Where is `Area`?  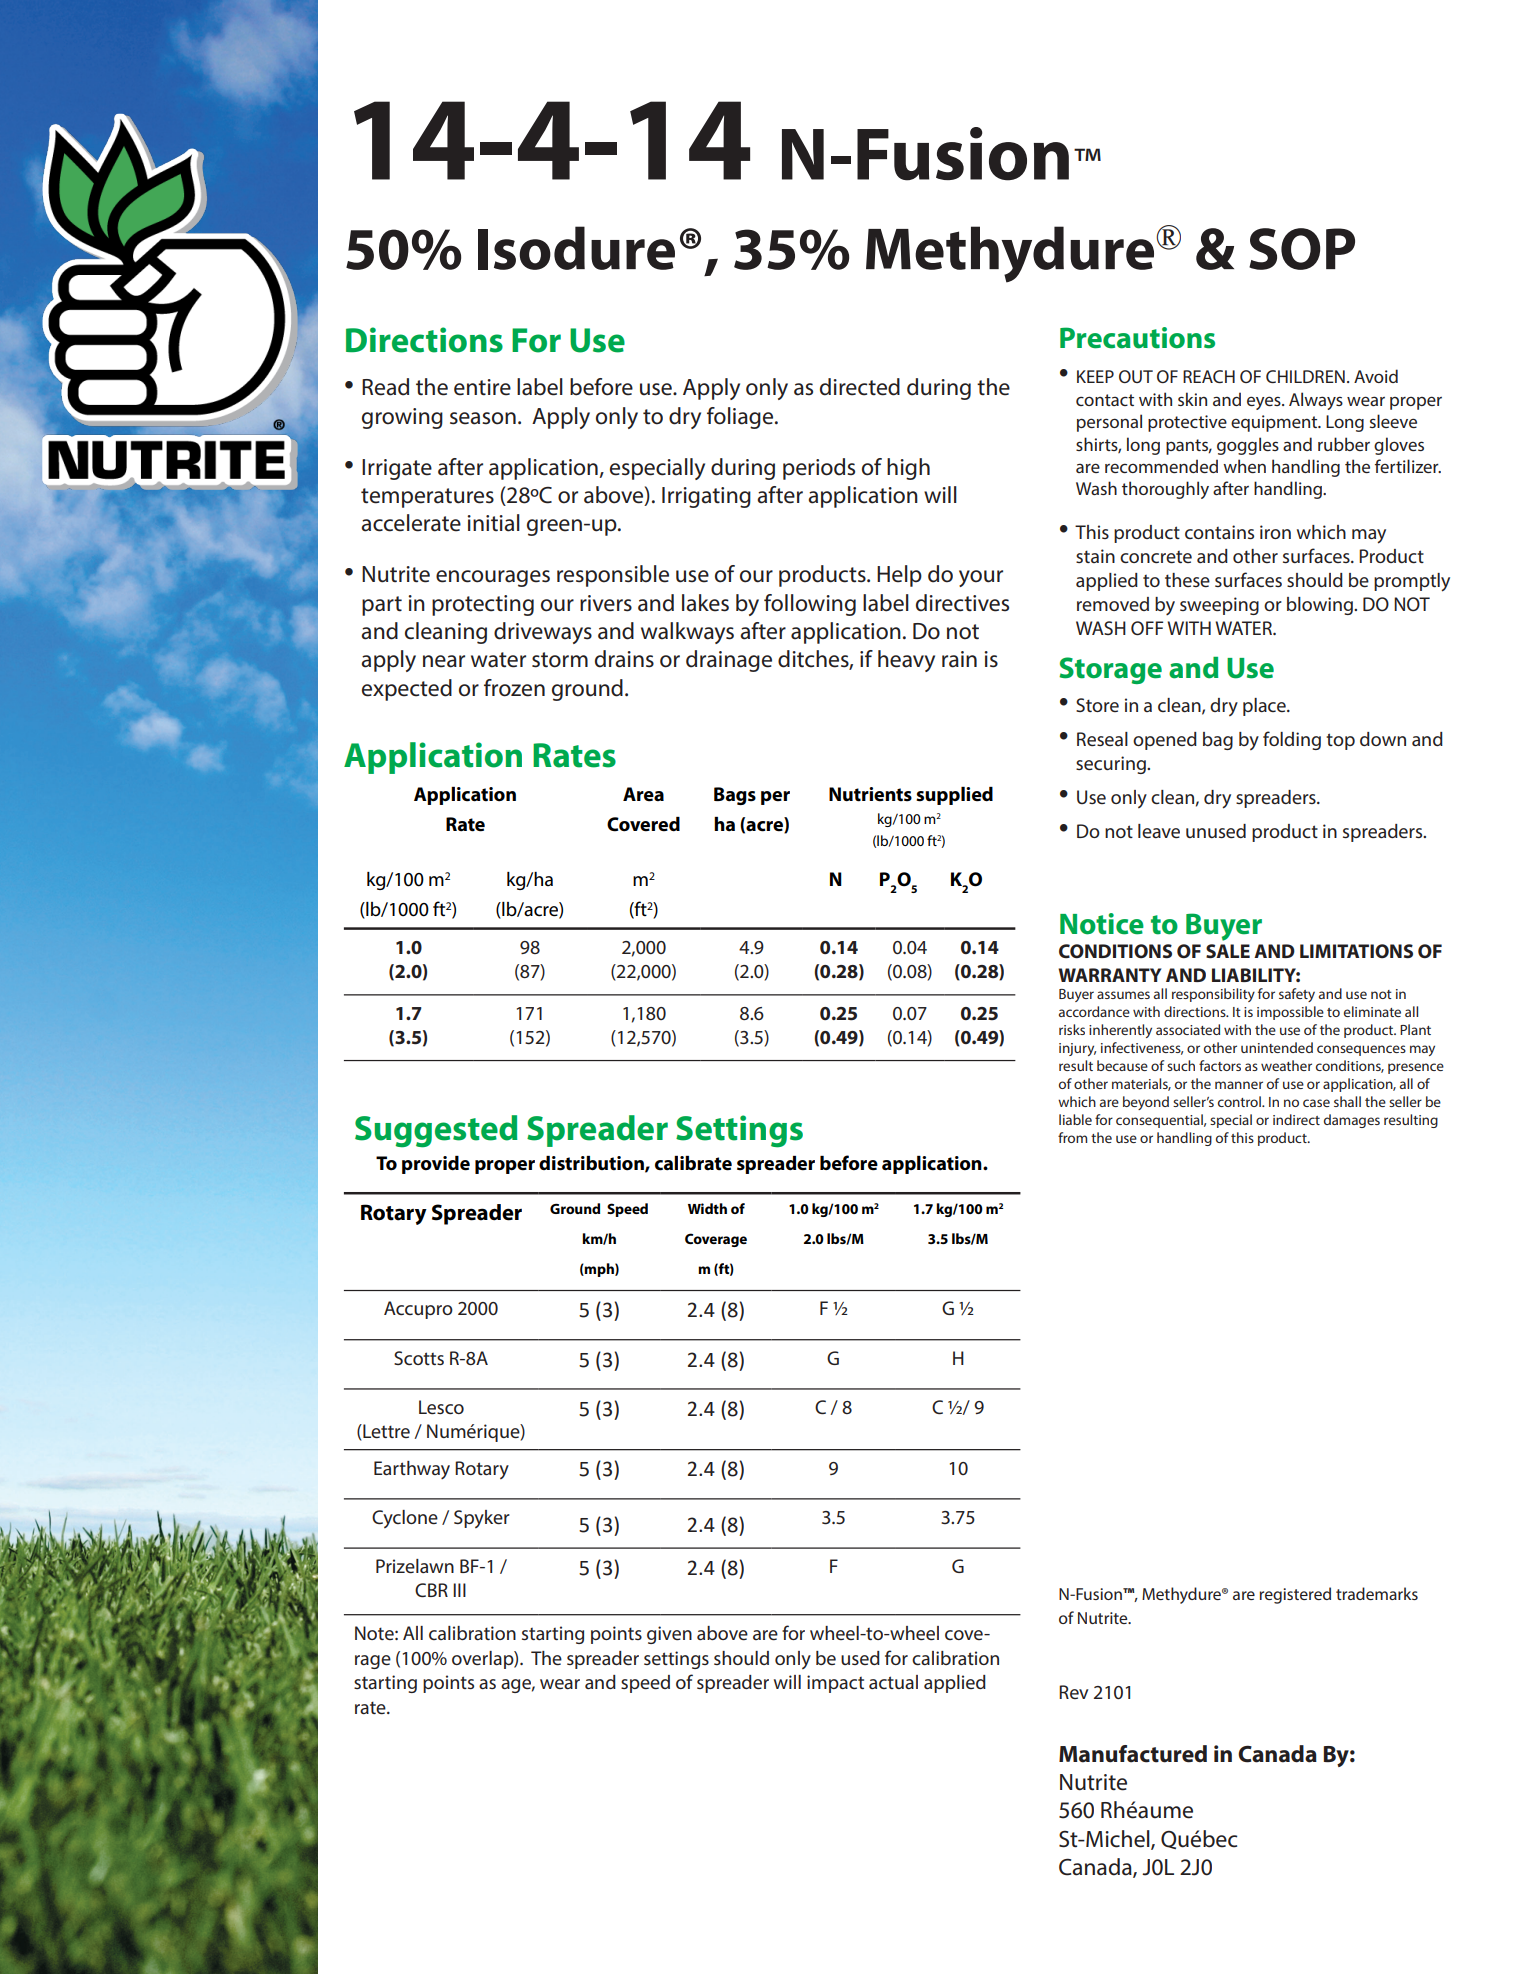
Area is located at coordinates (643, 794).
